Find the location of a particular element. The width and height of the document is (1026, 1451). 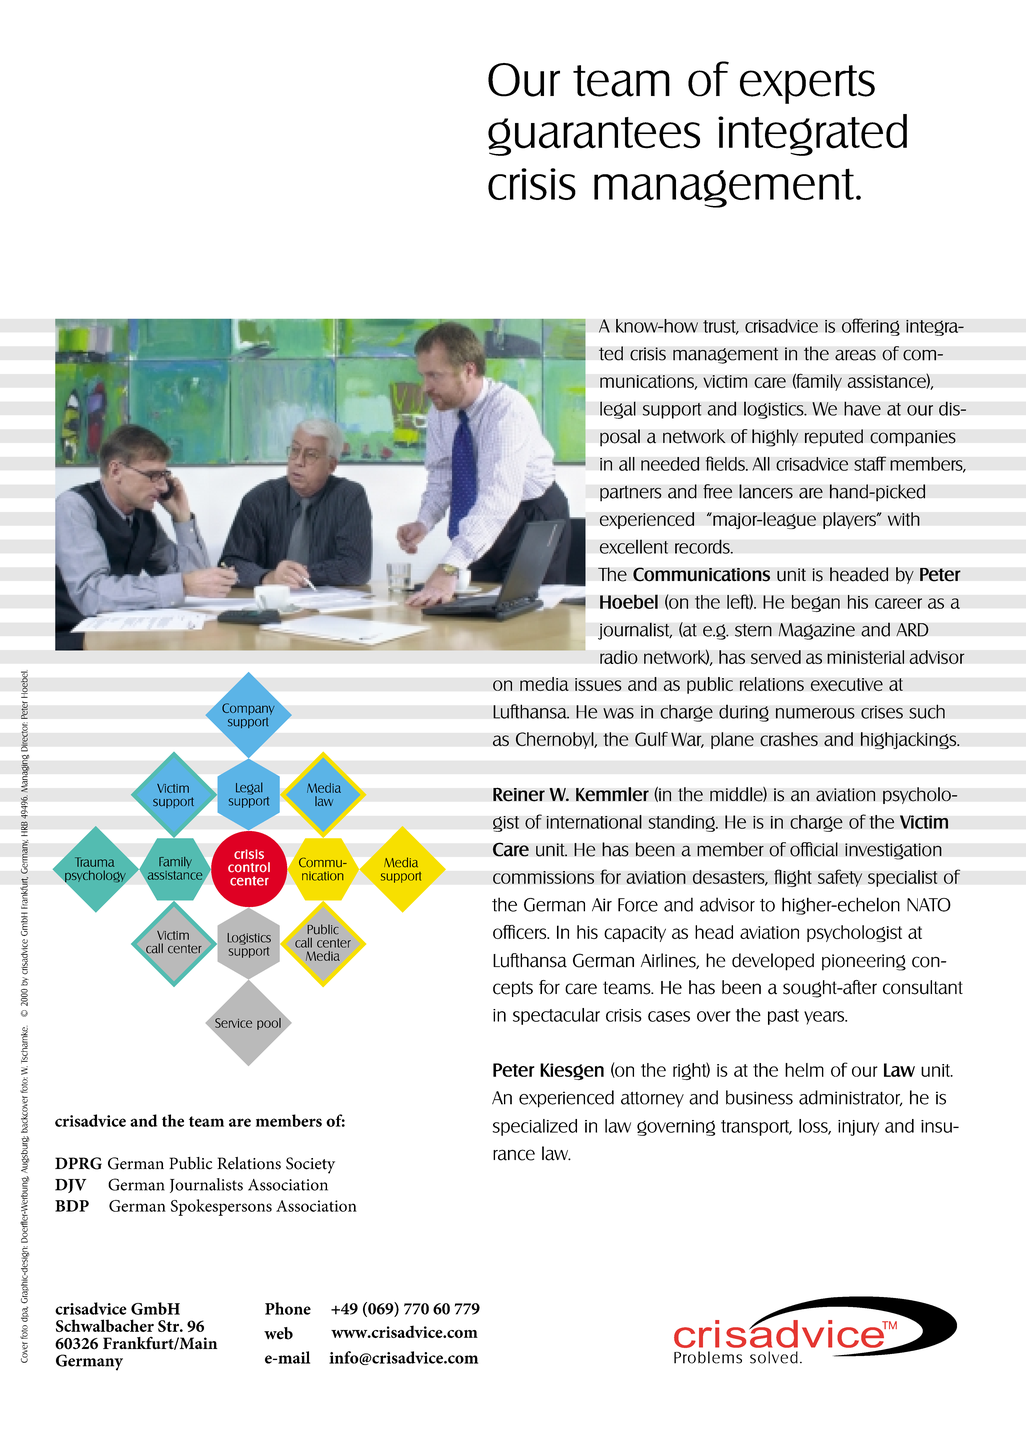

numerous is located at coordinates (815, 713).
